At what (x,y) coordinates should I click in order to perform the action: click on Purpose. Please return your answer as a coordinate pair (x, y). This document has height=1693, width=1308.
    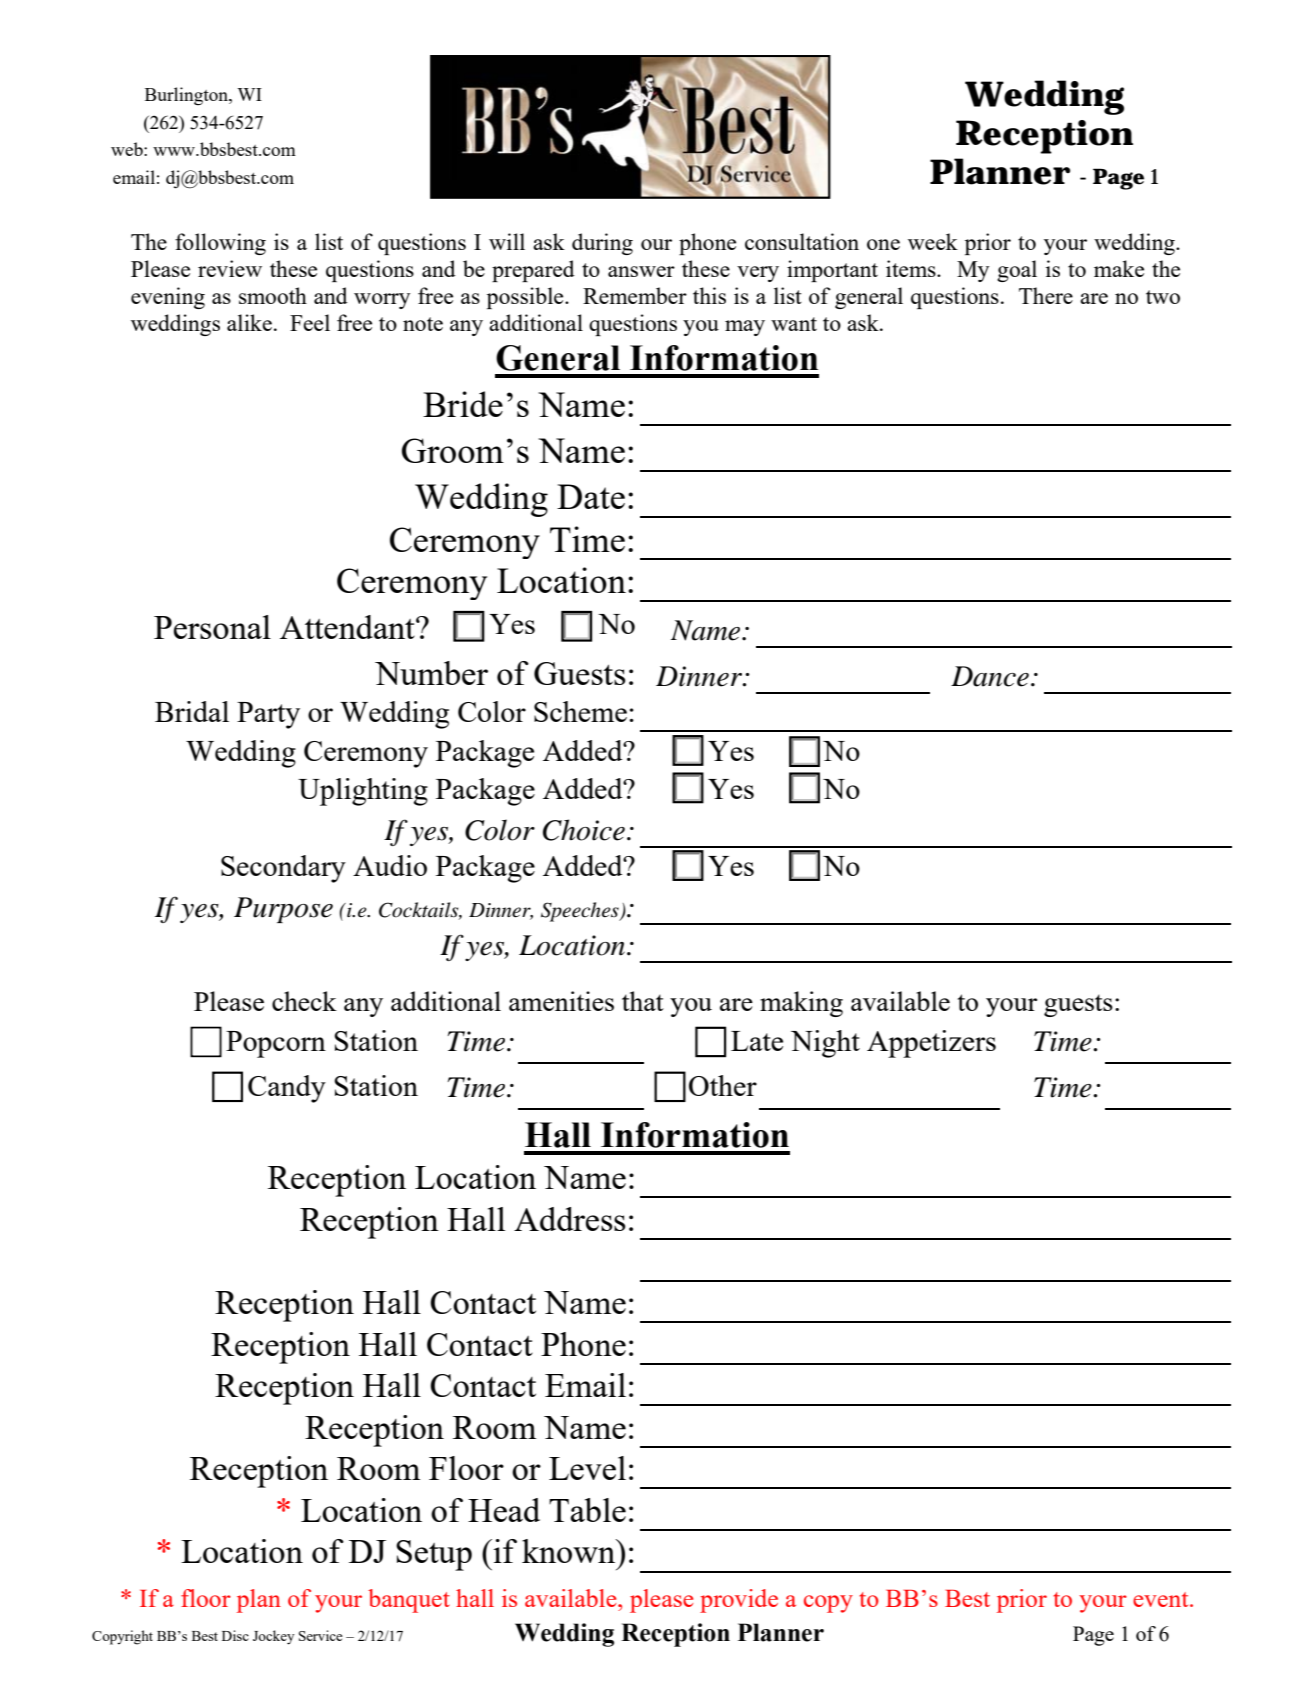
    Looking at the image, I should click on (283, 910).
